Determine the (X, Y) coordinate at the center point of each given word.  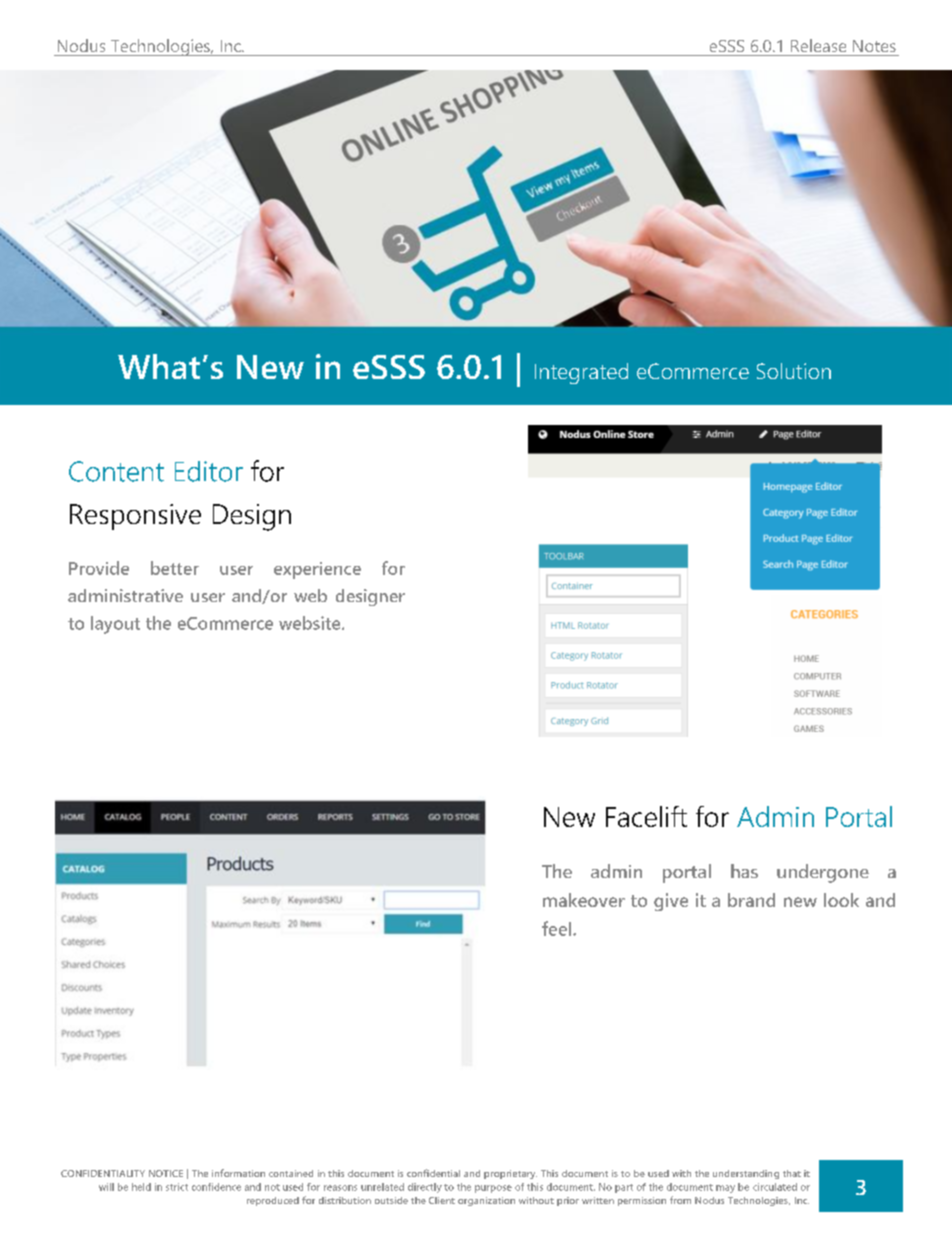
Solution (794, 371)
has (744, 871)
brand (751, 900)
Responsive (135, 517)
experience (317, 570)
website (311, 623)
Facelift (646, 816)
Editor (209, 471)
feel (558, 928)
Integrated (581, 373)
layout (115, 625)
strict (177, 1187)
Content (116, 471)
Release (818, 45)
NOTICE (166, 1173)
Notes (874, 46)
